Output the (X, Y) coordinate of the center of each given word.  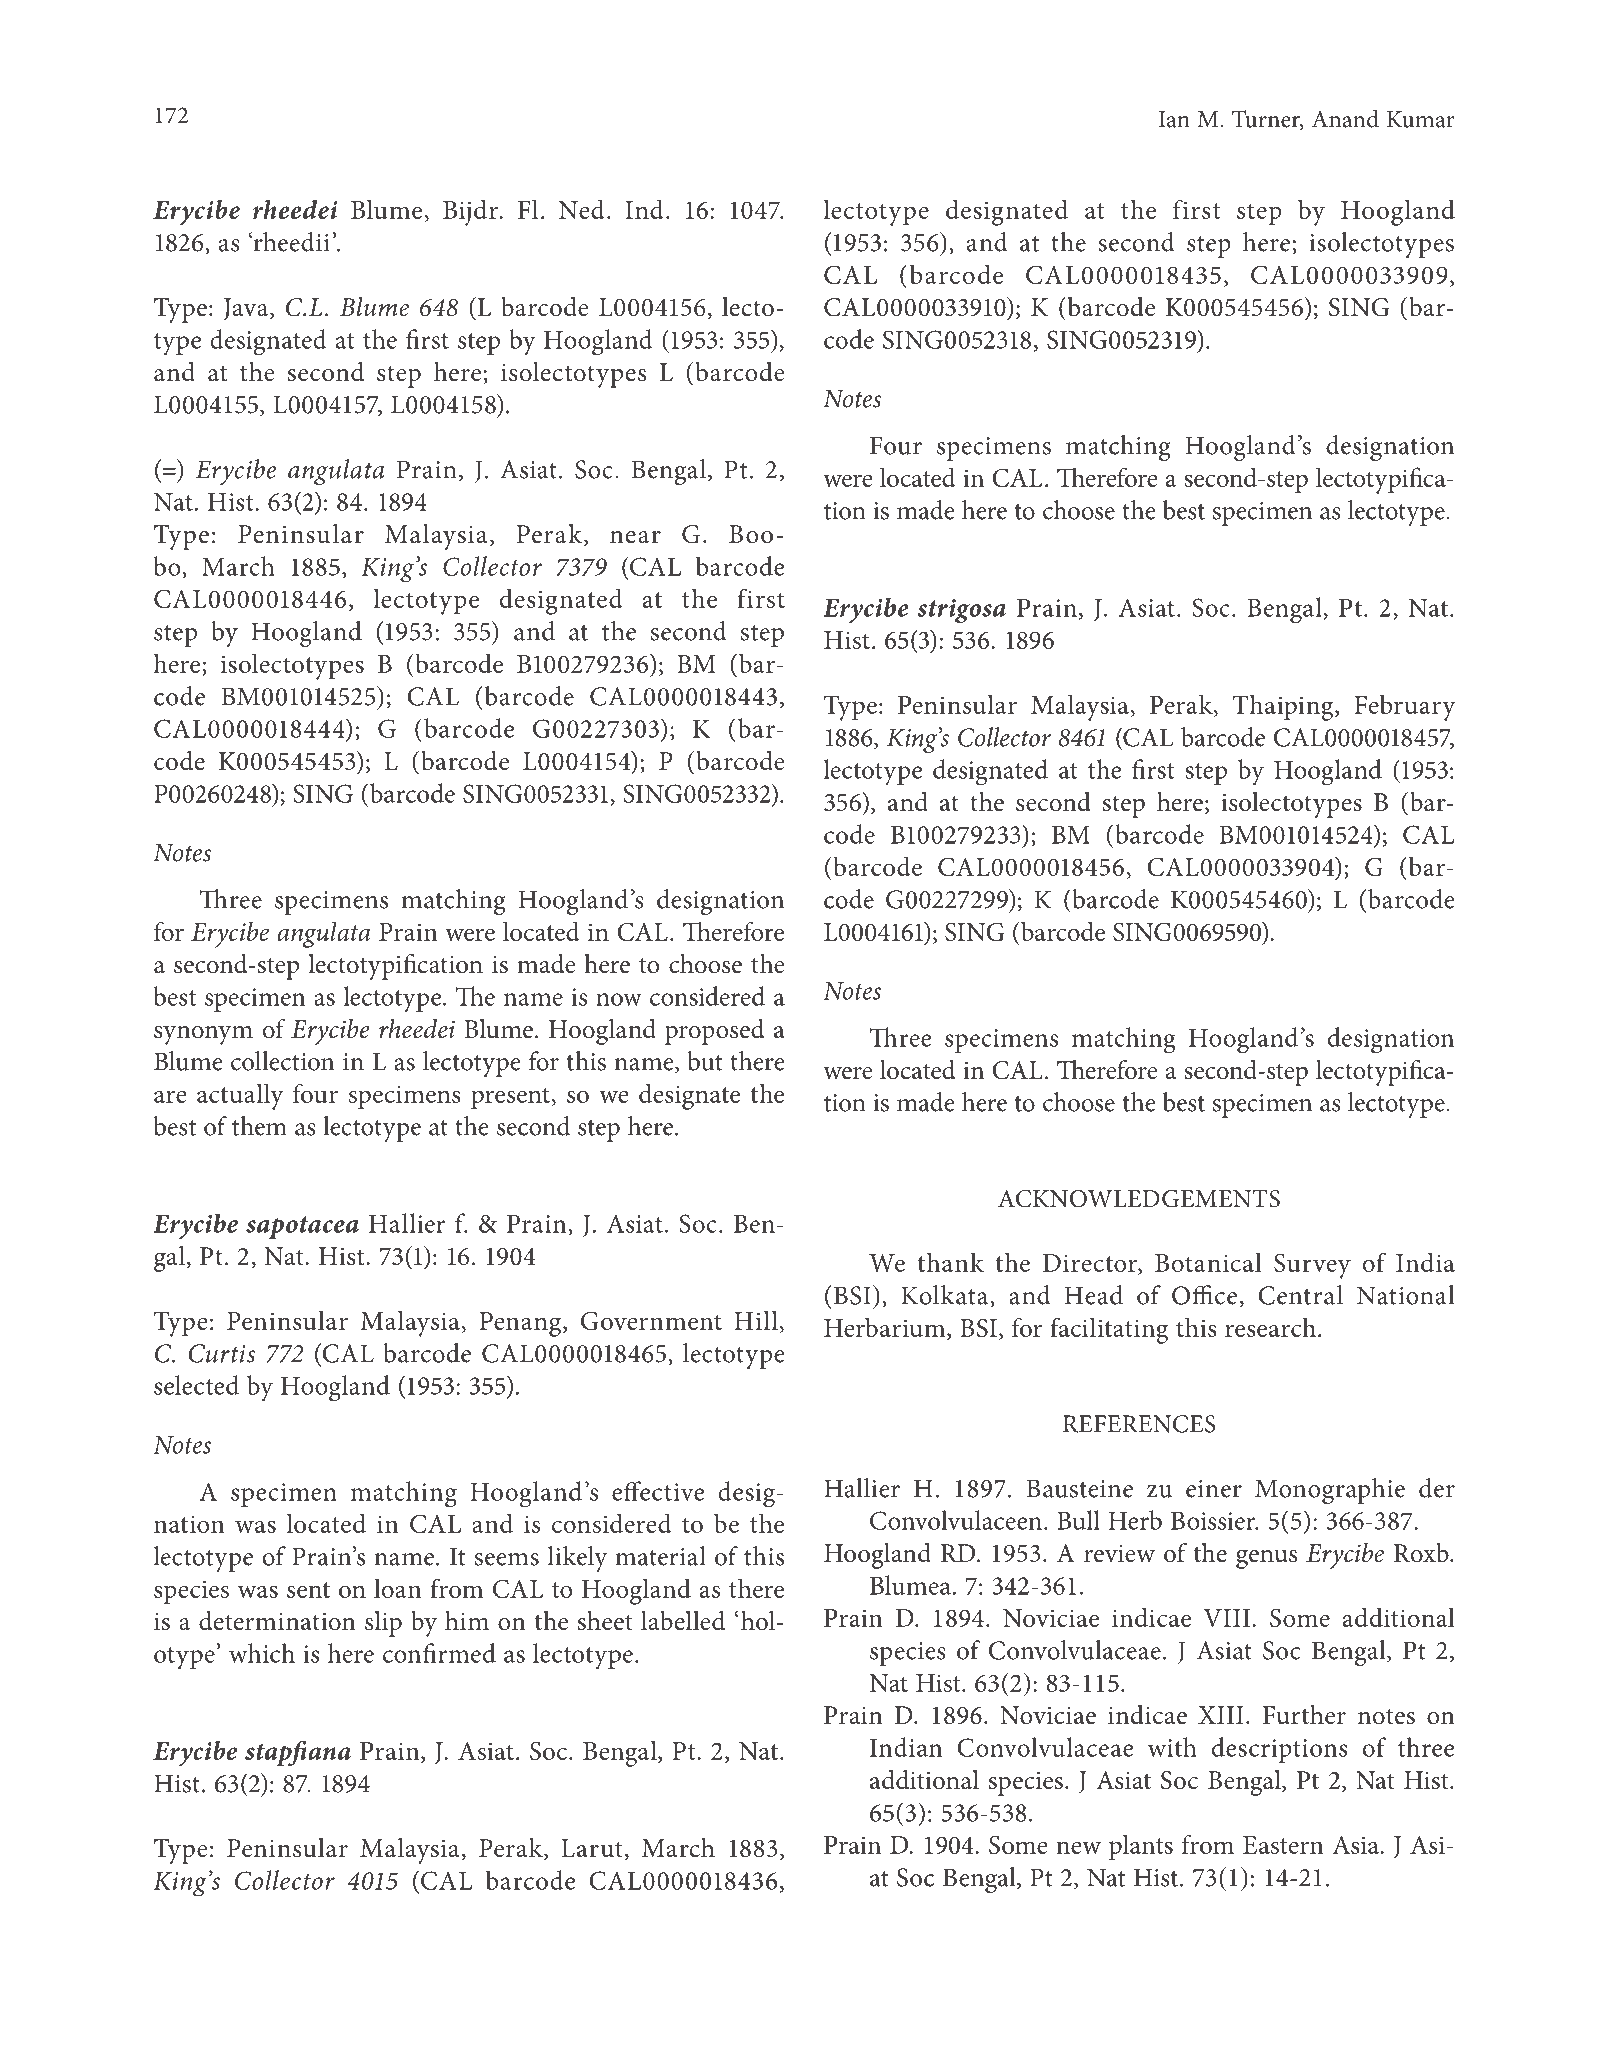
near (635, 537)
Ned (582, 209)
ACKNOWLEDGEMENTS (1139, 1198)
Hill (756, 1320)
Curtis (222, 1353)
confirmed (439, 1653)
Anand (1345, 118)
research (1270, 1327)
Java (247, 309)
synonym (203, 1035)
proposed (714, 1032)
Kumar (1421, 119)
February (1405, 707)
